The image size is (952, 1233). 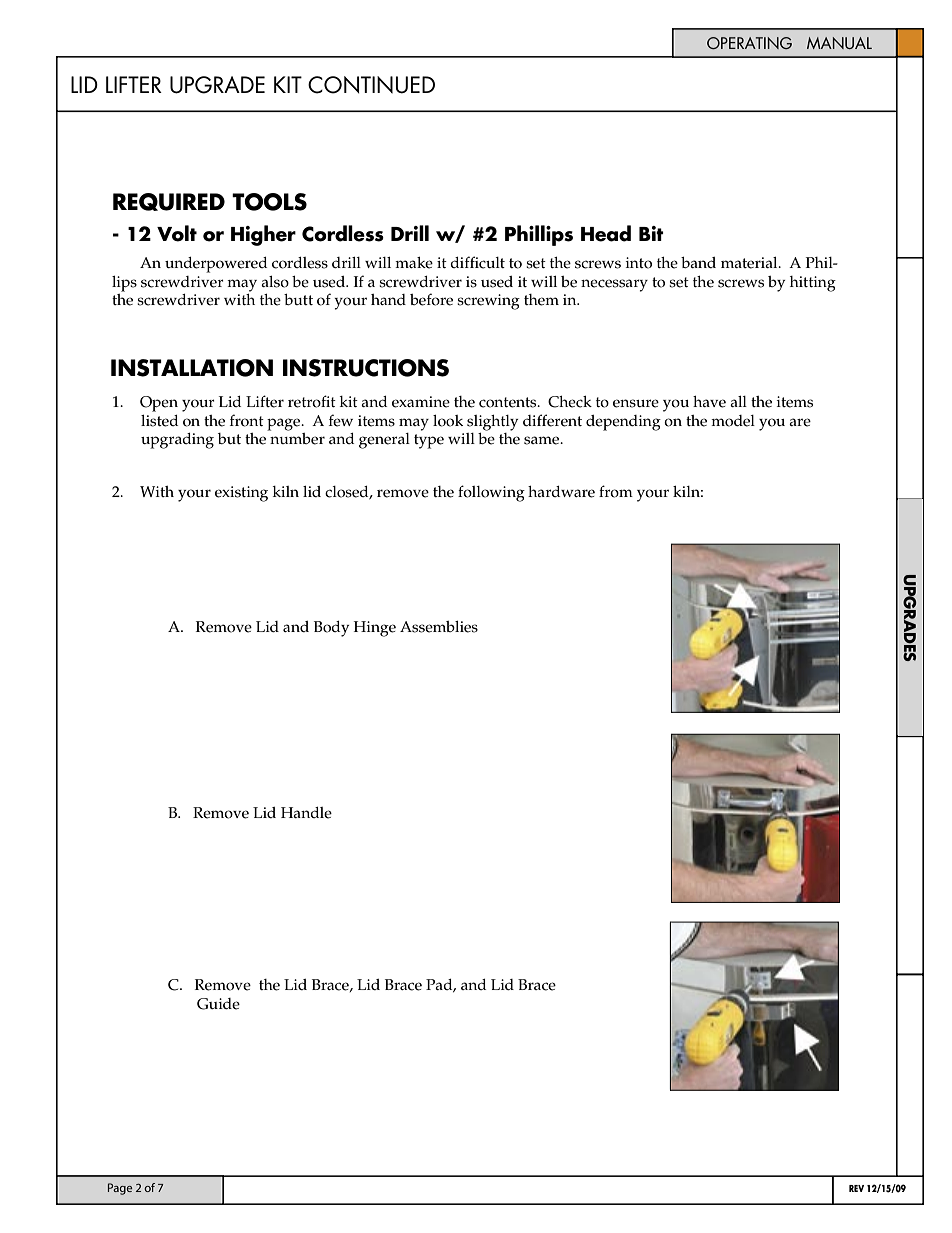 I want to click on CONTINUED, so click(x=371, y=85).
